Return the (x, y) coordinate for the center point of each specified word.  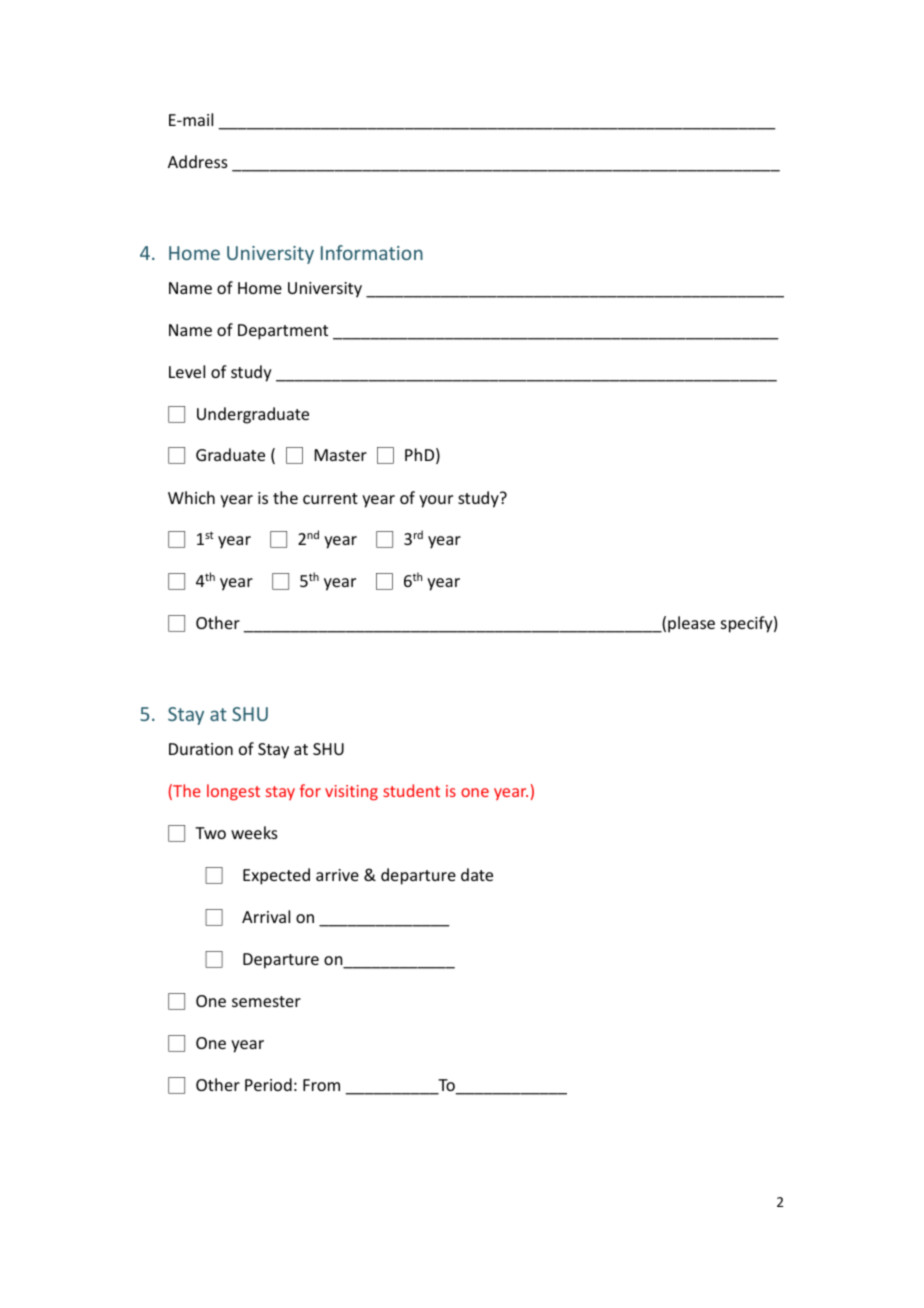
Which (191, 497)
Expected (276, 876)
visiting (351, 793)
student (411, 790)
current (330, 498)
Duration (201, 749)
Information (372, 252)
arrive (337, 875)
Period (268, 1084)
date (477, 874)
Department (283, 332)
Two (210, 833)
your (436, 501)
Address (198, 161)
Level (187, 371)
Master (341, 455)
